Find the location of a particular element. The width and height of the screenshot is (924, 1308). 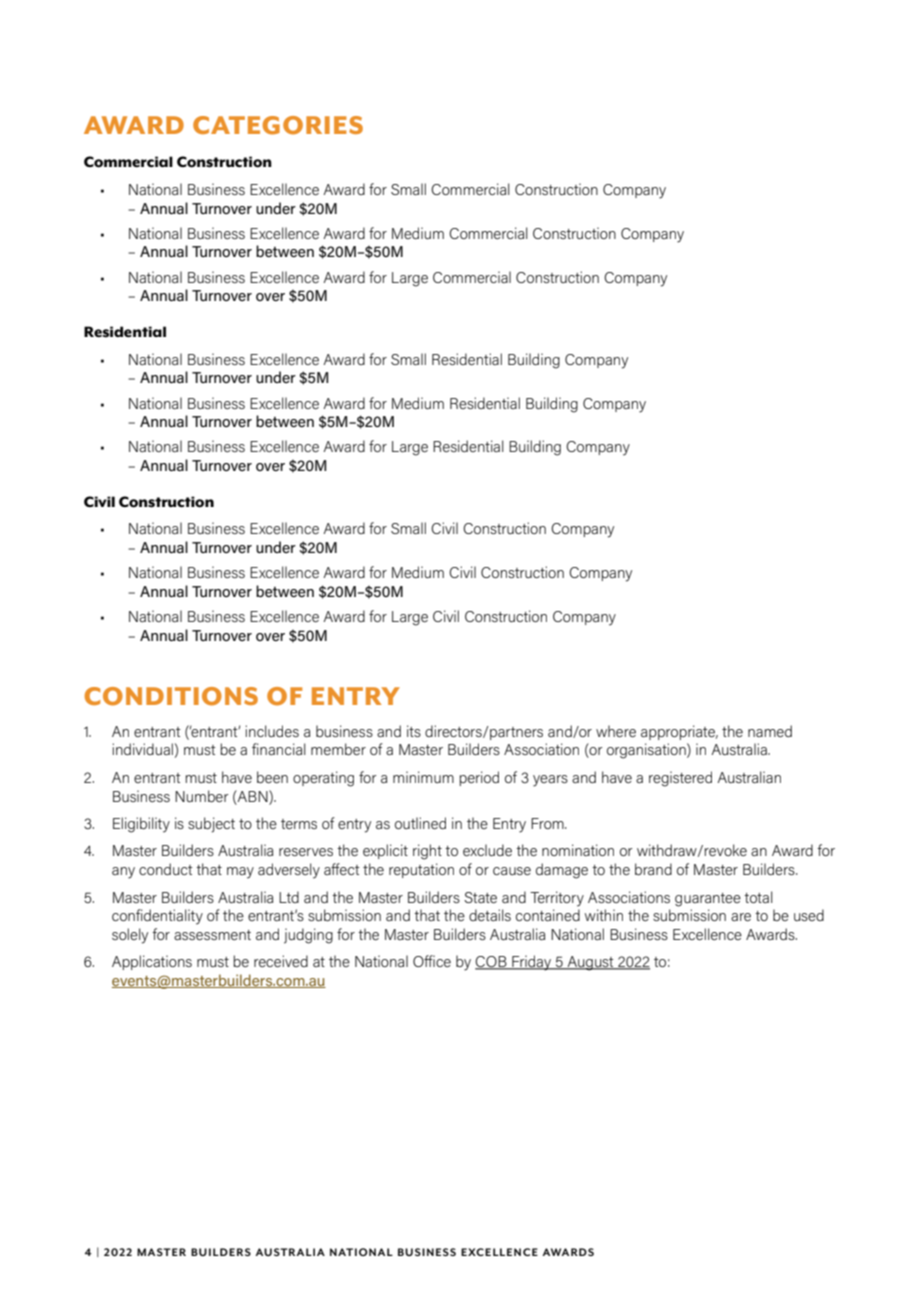

named is located at coordinates (770, 731).
